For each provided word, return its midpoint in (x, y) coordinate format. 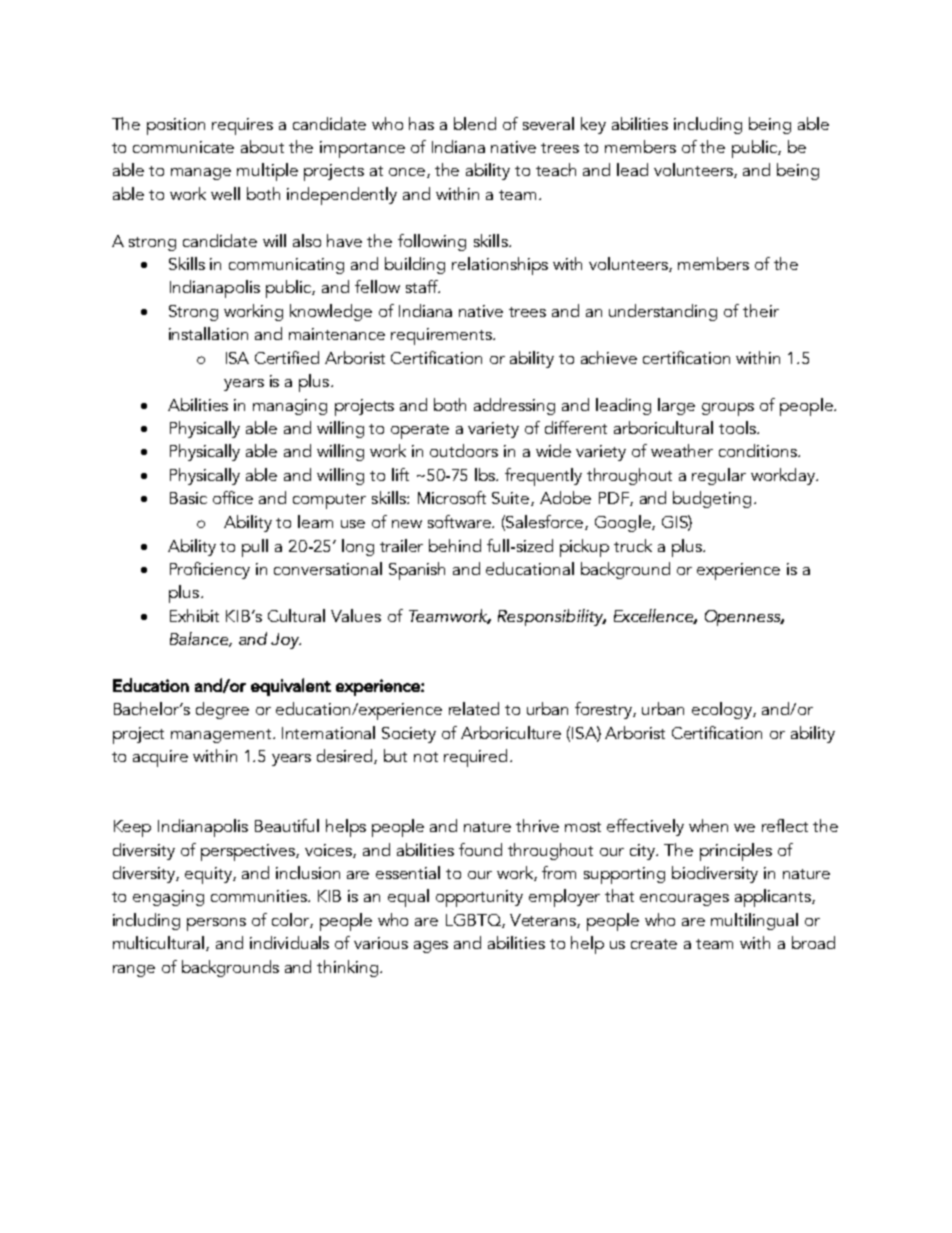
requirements (442, 336)
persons (216, 924)
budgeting (712, 499)
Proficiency (210, 570)
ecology (723, 710)
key (593, 125)
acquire (160, 758)
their (761, 310)
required (475, 758)
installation (208, 333)
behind (455, 545)
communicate (183, 147)
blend (475, 123)
